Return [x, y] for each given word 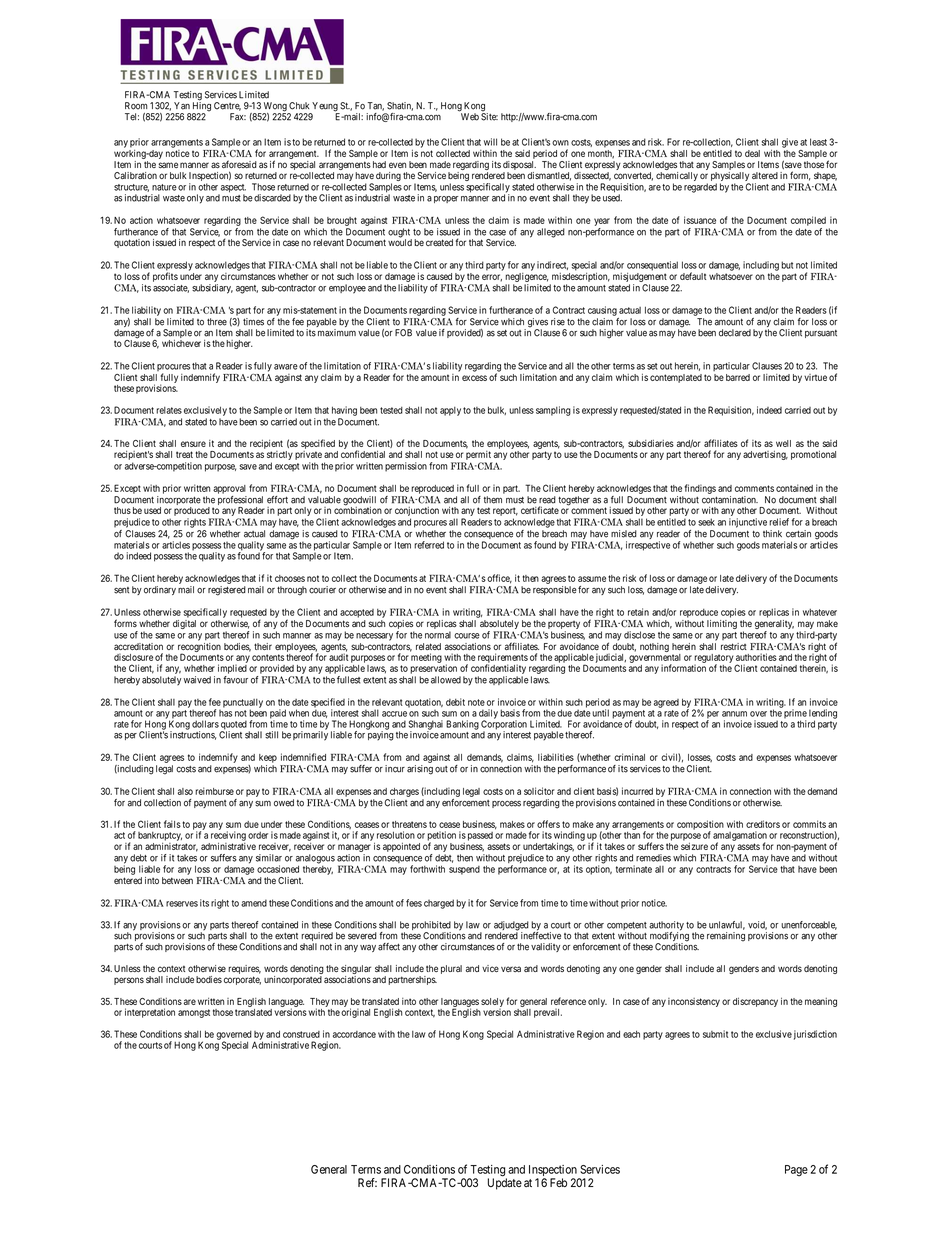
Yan [182, 106]
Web [469, 116]
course [467, 636]
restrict [734, 646]
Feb [558, 1182]
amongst [194, 1013]
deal [752, 153]
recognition [199, 648]
